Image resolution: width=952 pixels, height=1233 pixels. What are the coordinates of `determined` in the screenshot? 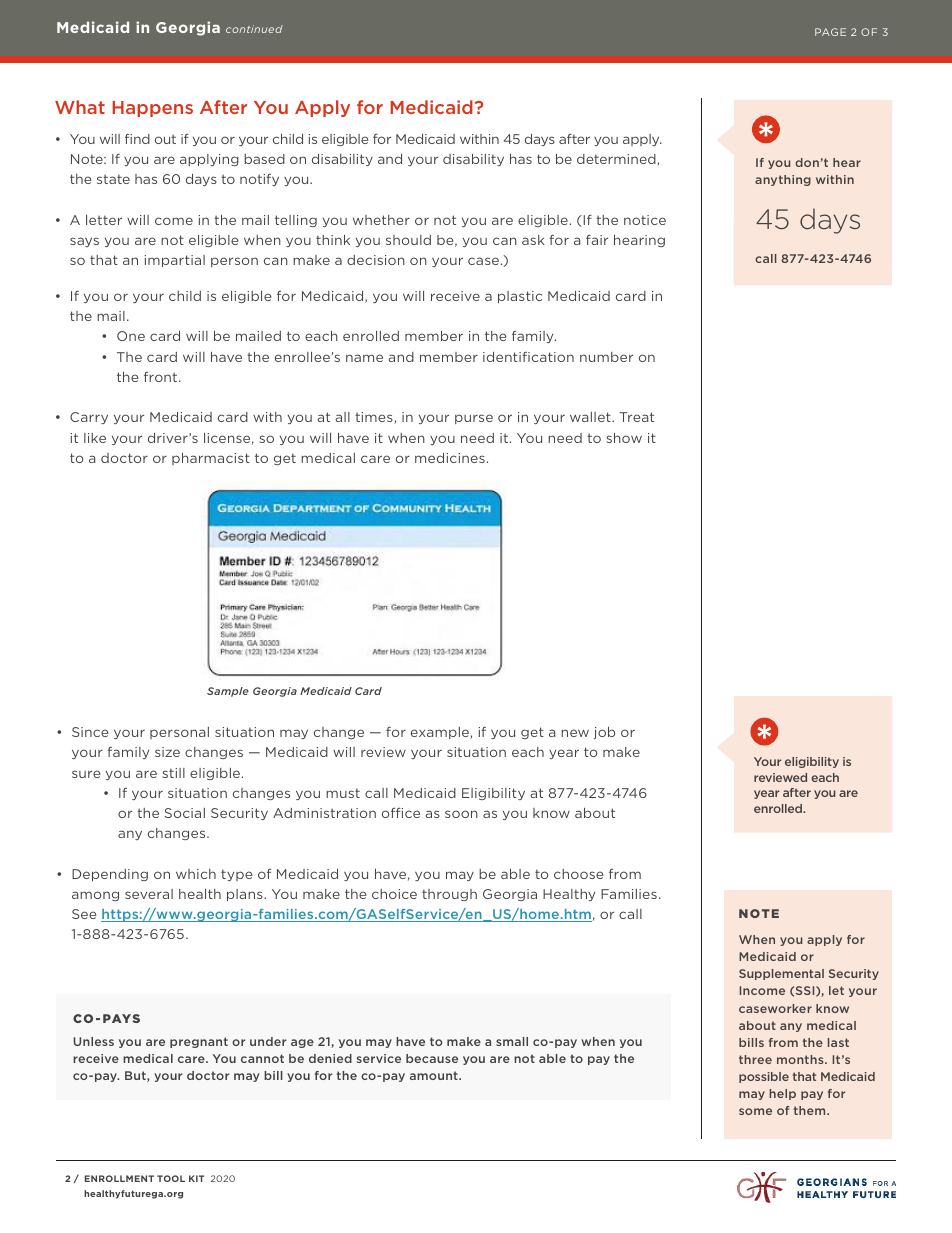 It's located at (617, 160).
